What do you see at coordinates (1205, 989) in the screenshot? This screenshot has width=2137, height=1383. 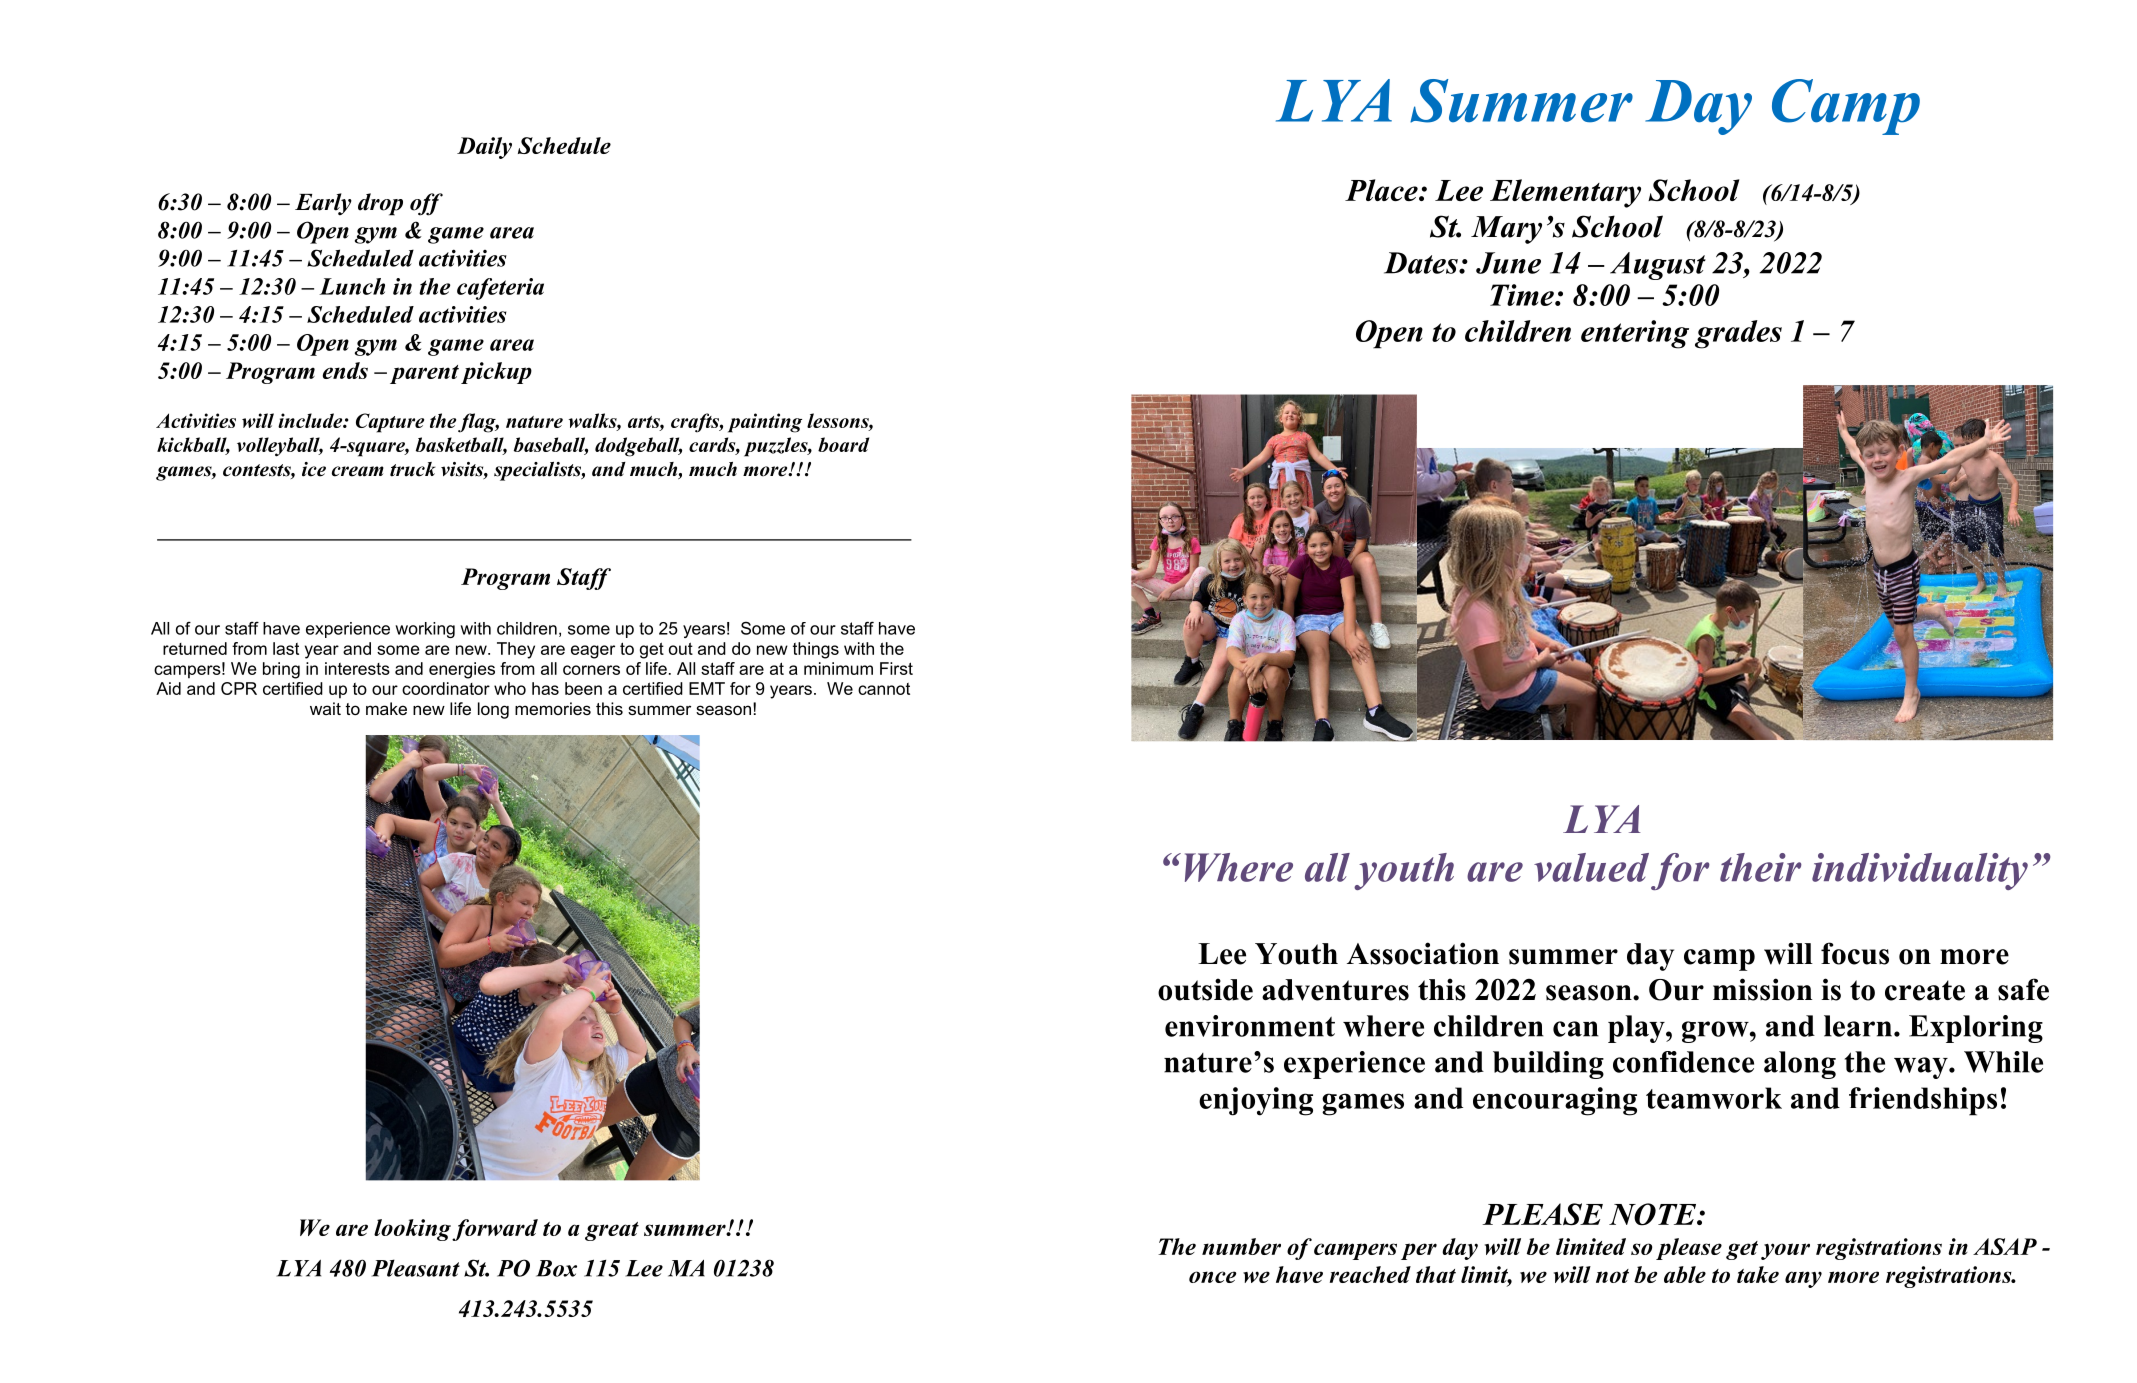 I see `outside` at bounding box center [1205, 989].
